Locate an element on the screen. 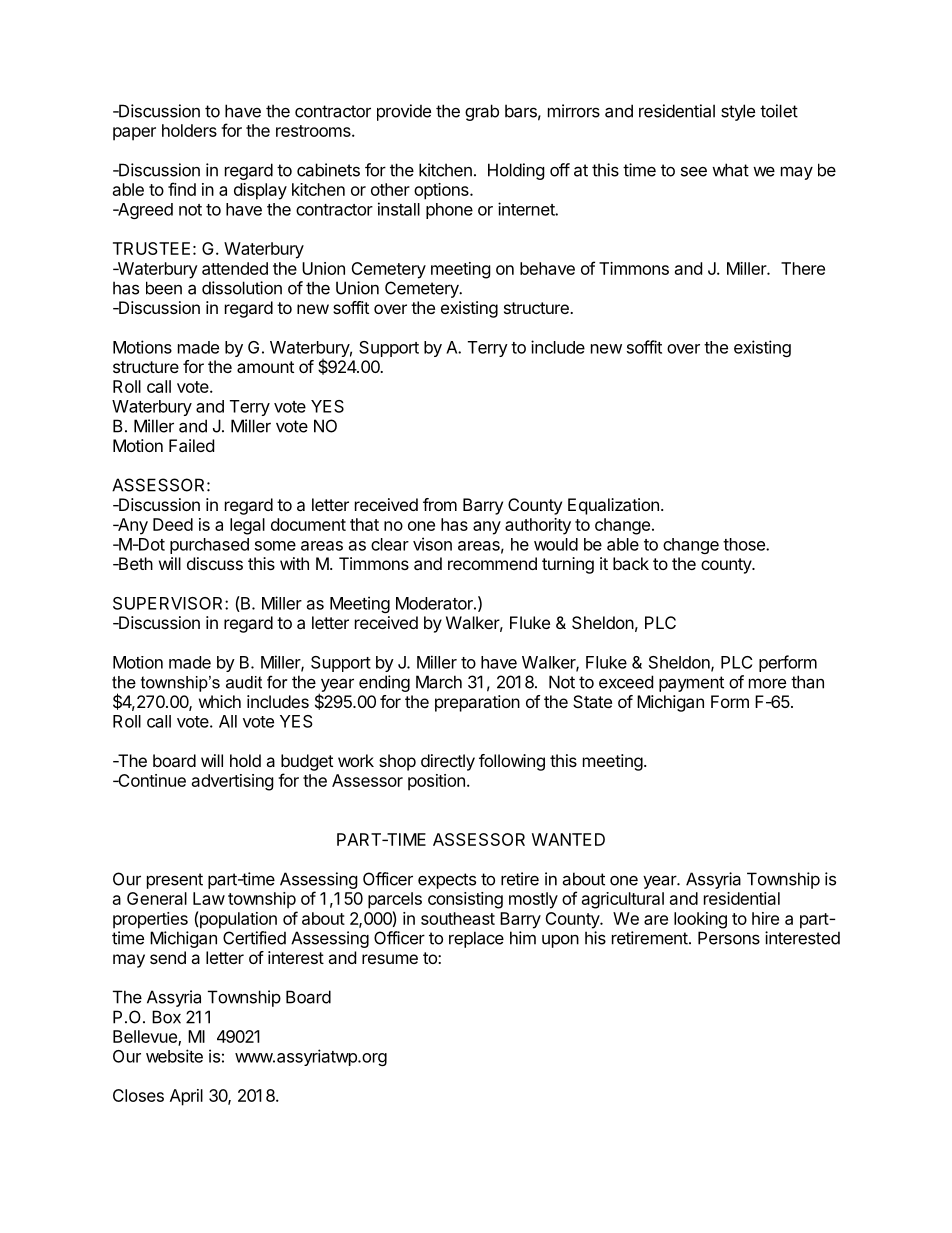 This screenshot has height=1233, width=952. website is located at coordinates (174, 1056).
